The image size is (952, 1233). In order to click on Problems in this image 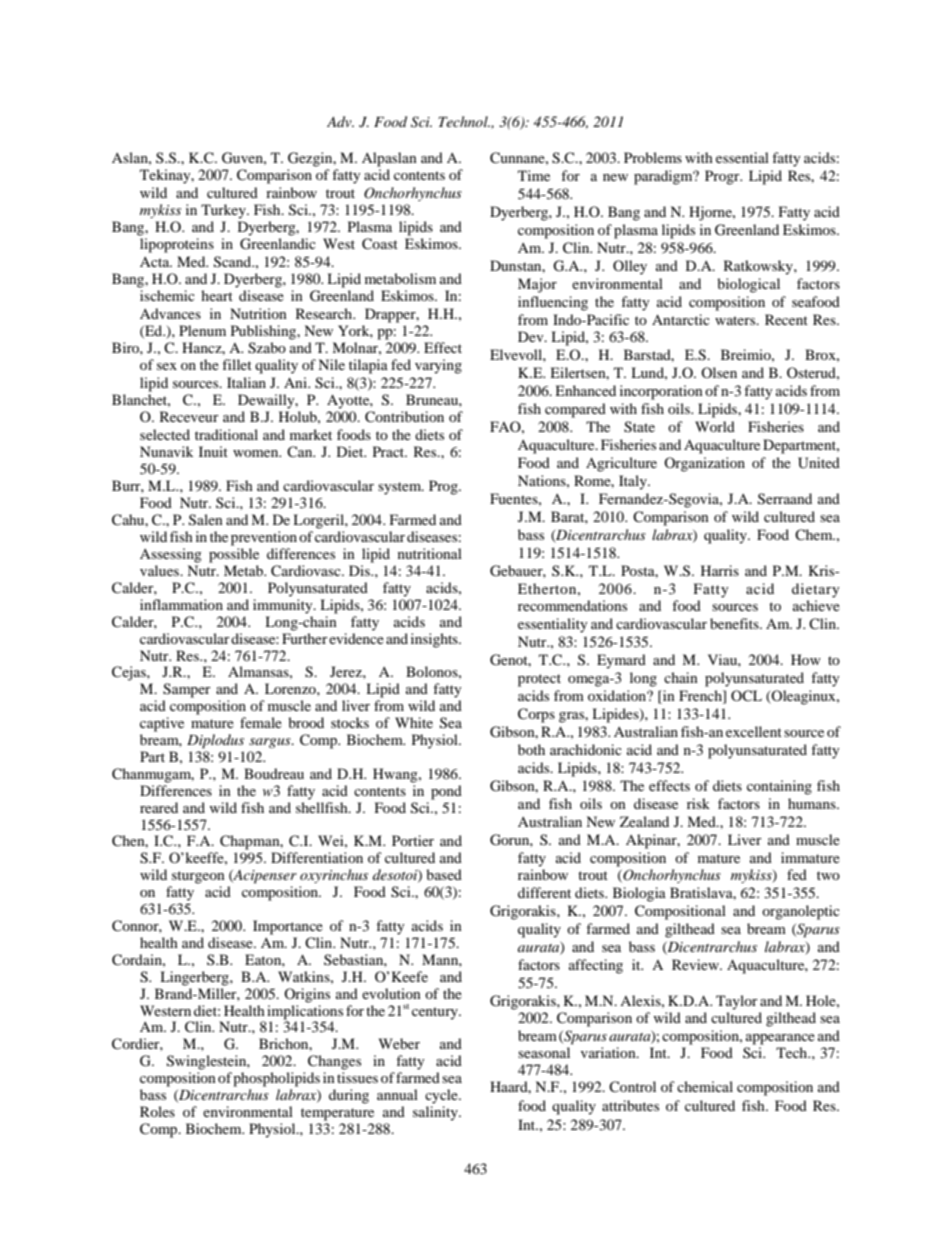, I will do `click(653, 157)`.
